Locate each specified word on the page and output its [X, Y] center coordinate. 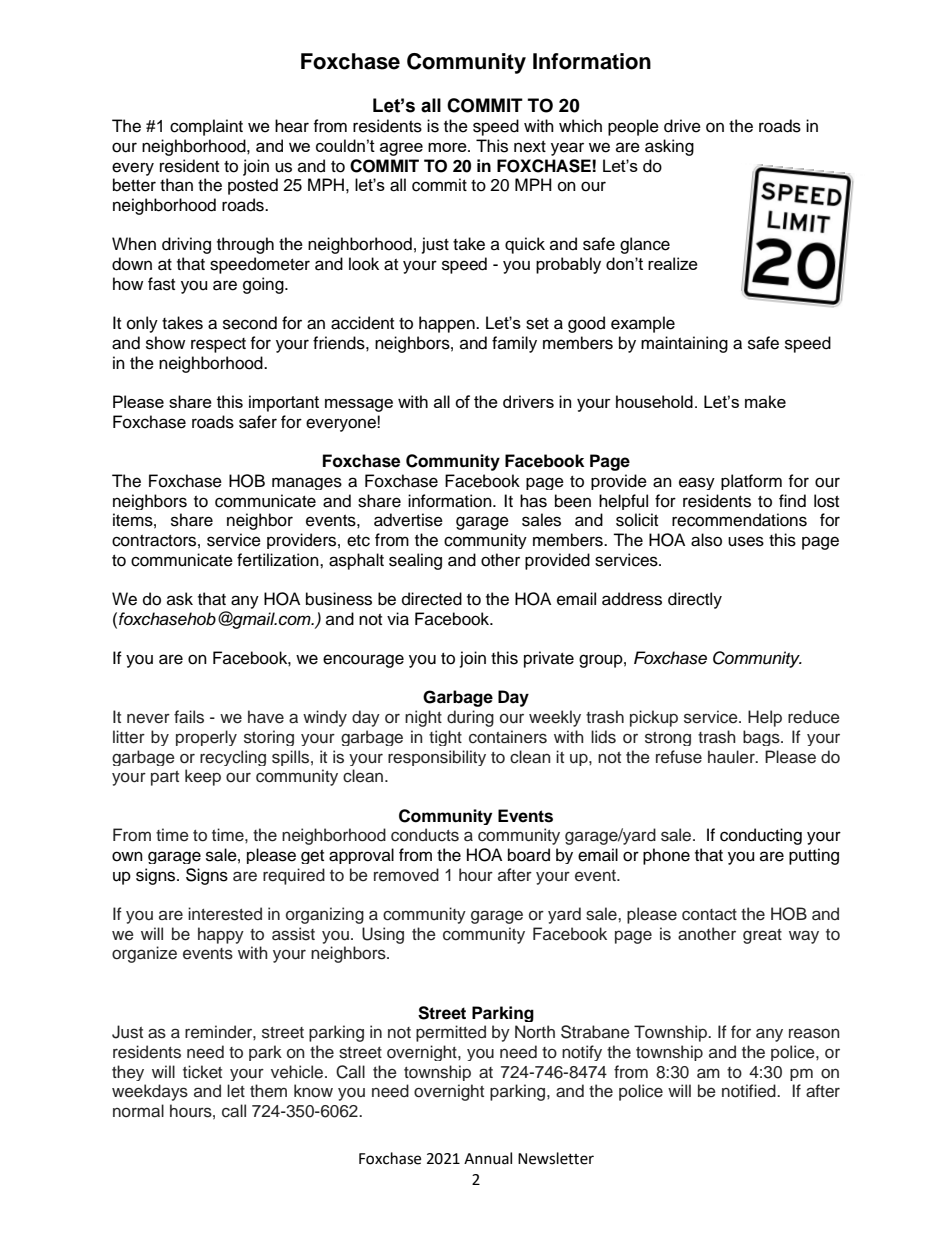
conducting [761, 836]
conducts [425, 835]
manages [307, 483]
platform [751, 482]
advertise [408, 520]
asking [669, 147]
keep [203, 777]
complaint [206, 127]
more [448, 147]
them [268, 1090]
